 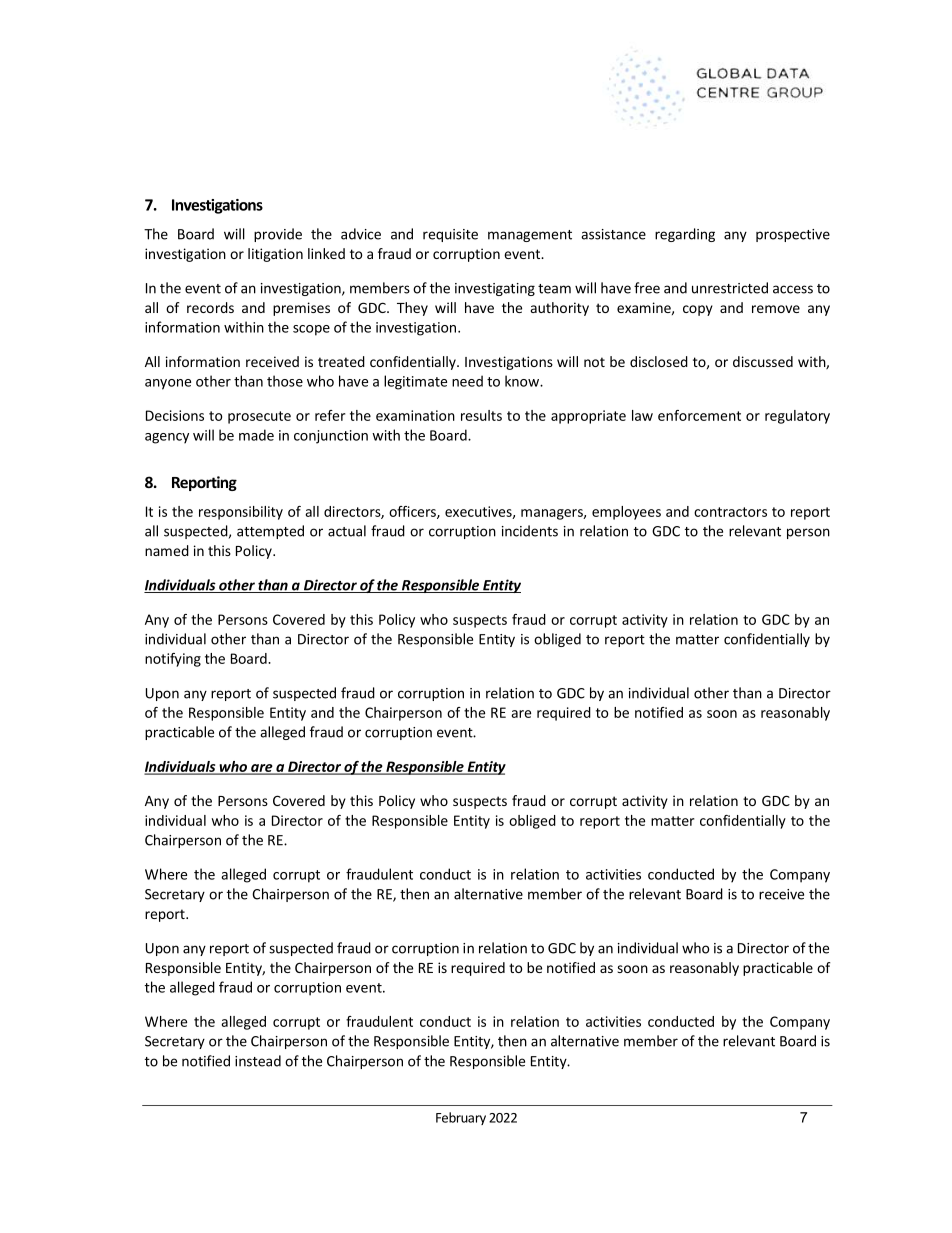 I want to click on results, so click(x=481, y=415).
